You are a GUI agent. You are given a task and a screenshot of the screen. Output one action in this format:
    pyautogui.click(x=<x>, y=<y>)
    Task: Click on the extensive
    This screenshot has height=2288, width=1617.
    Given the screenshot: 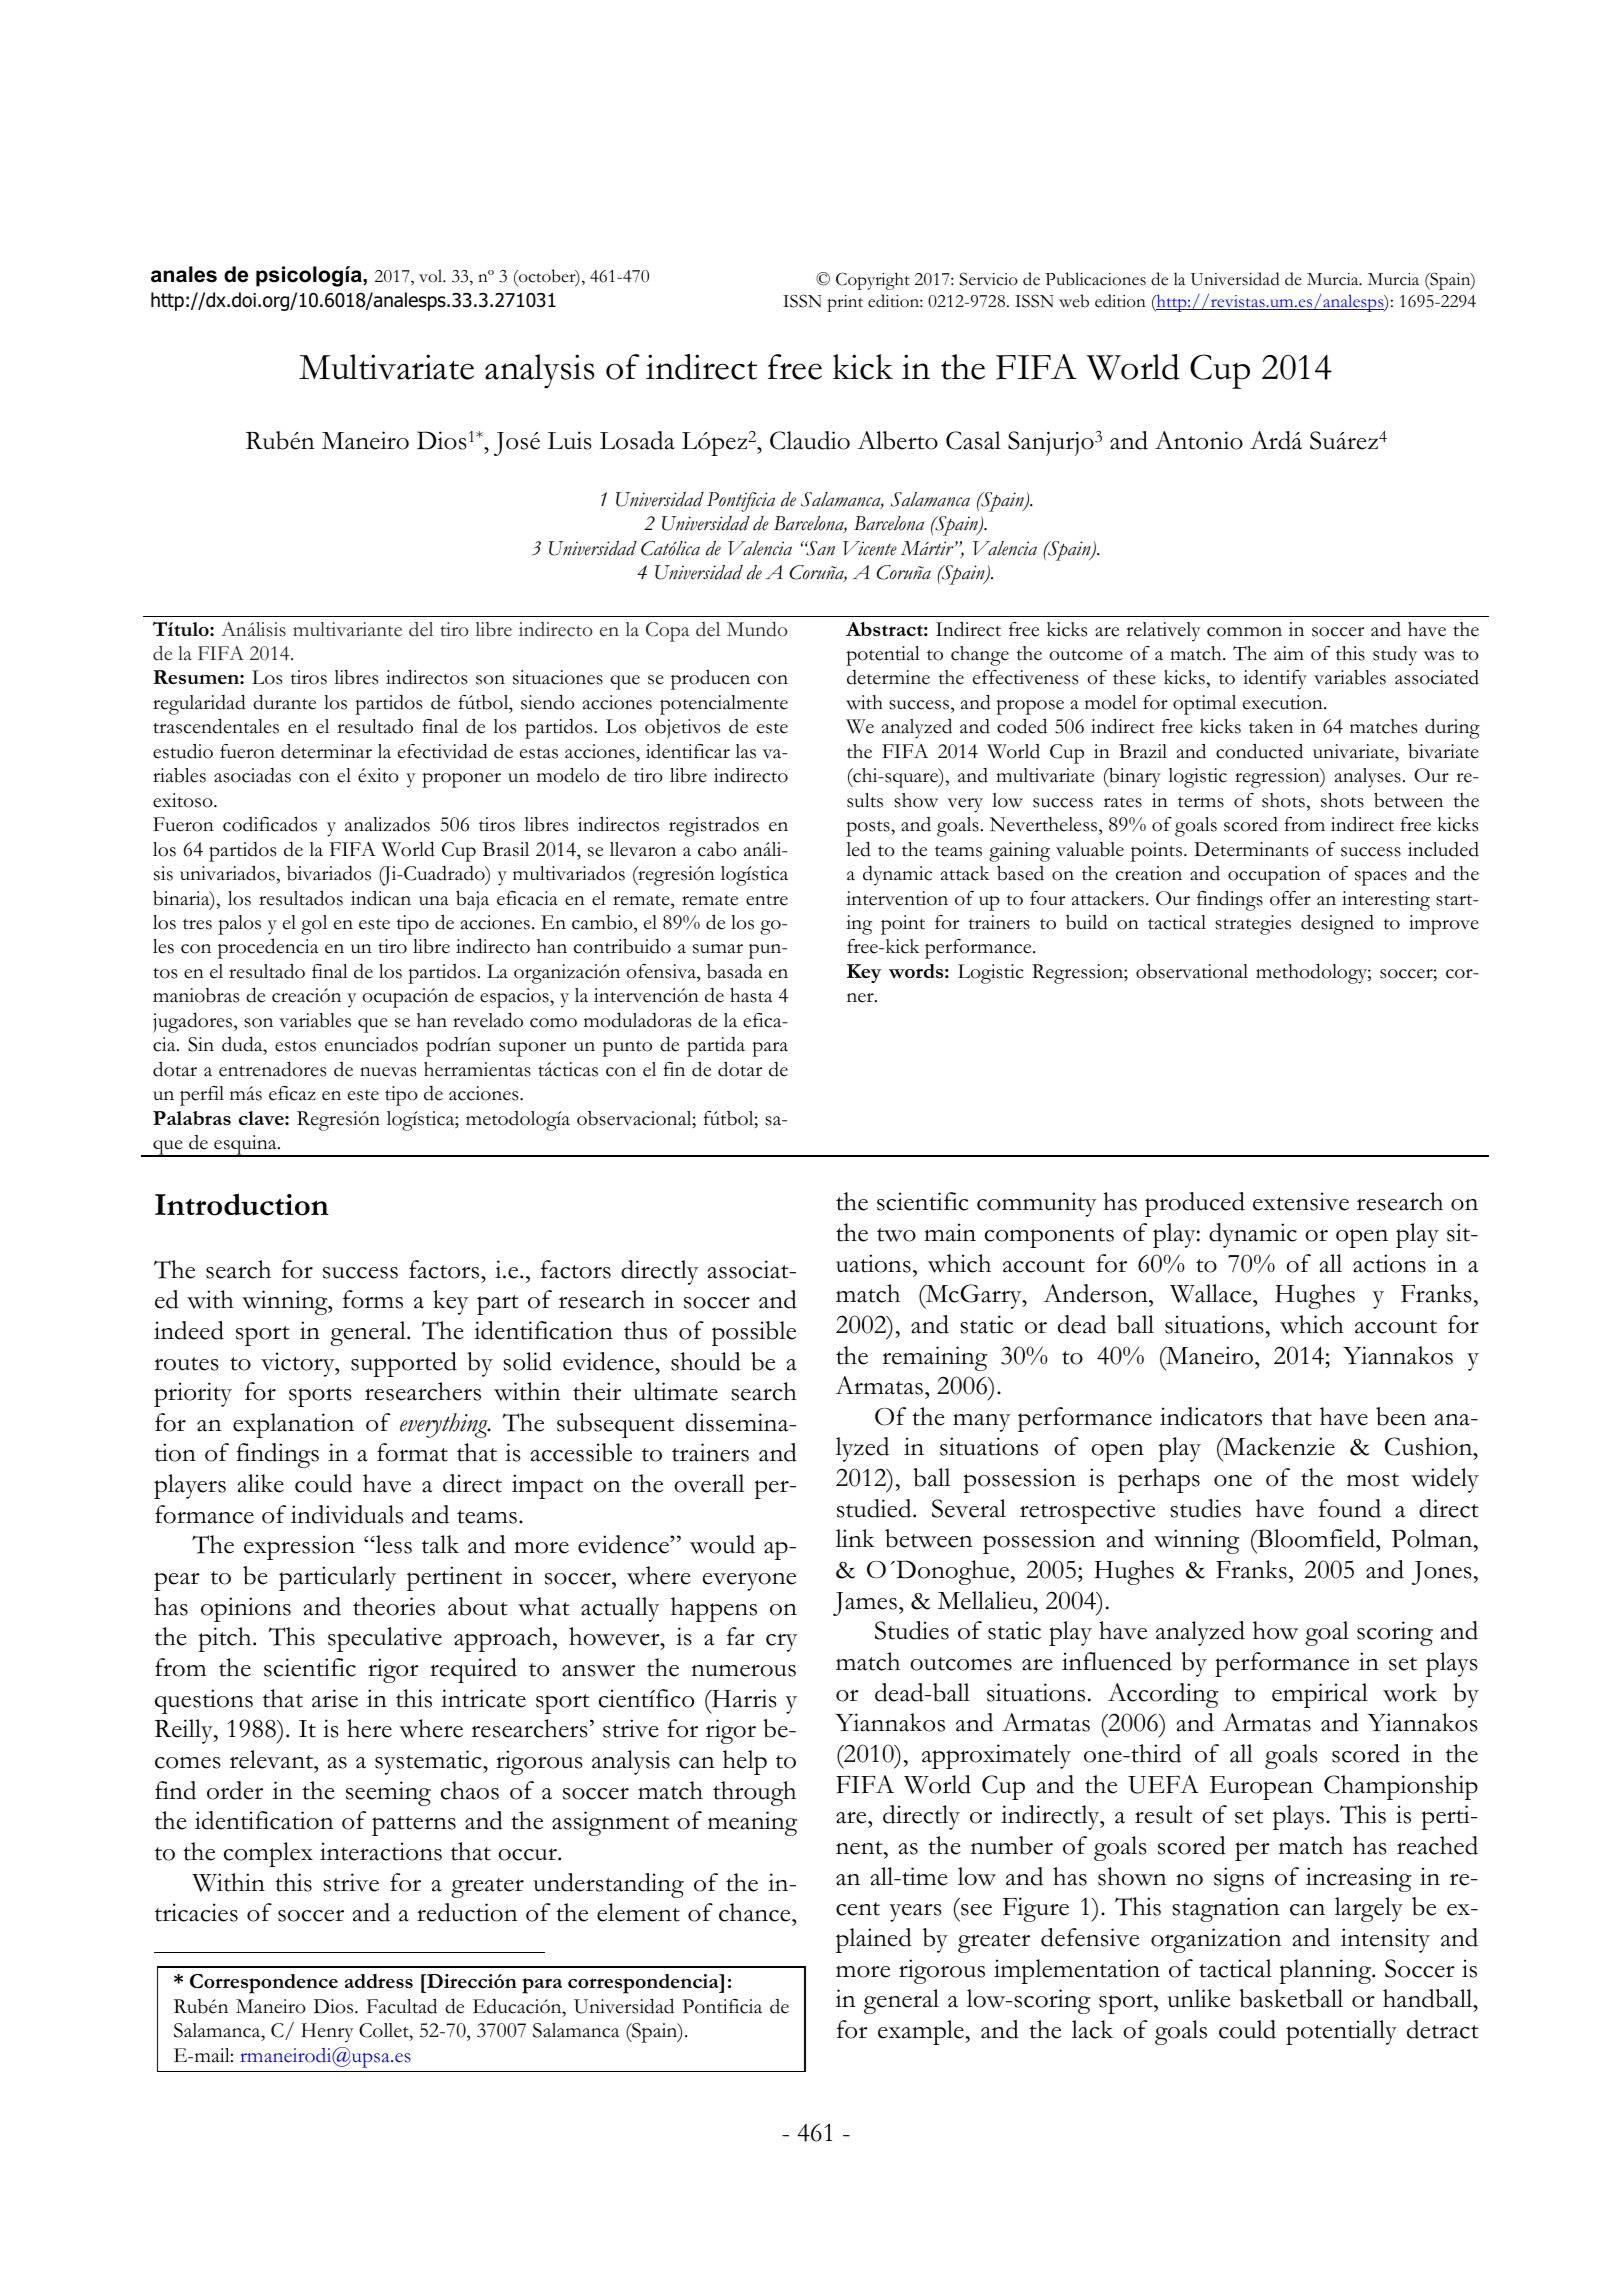 What is the action you would take?
    pyautogui.click(x=1301, y=1201)
